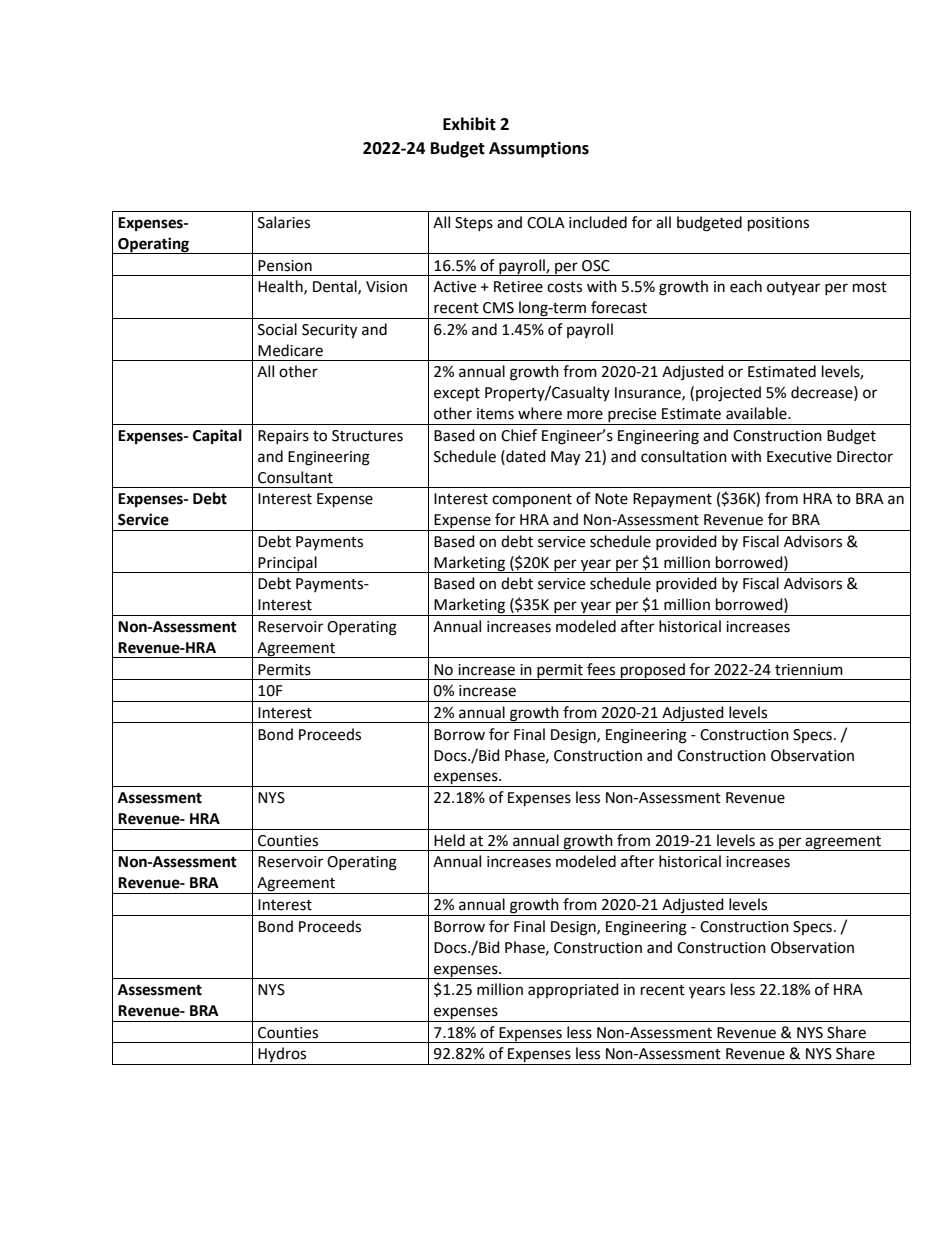 Image resolution: width=952 pixels, height=1233 pixels. Describe the element at coordinates (778, 224) in the screenshot. I see `positions` at that location.
